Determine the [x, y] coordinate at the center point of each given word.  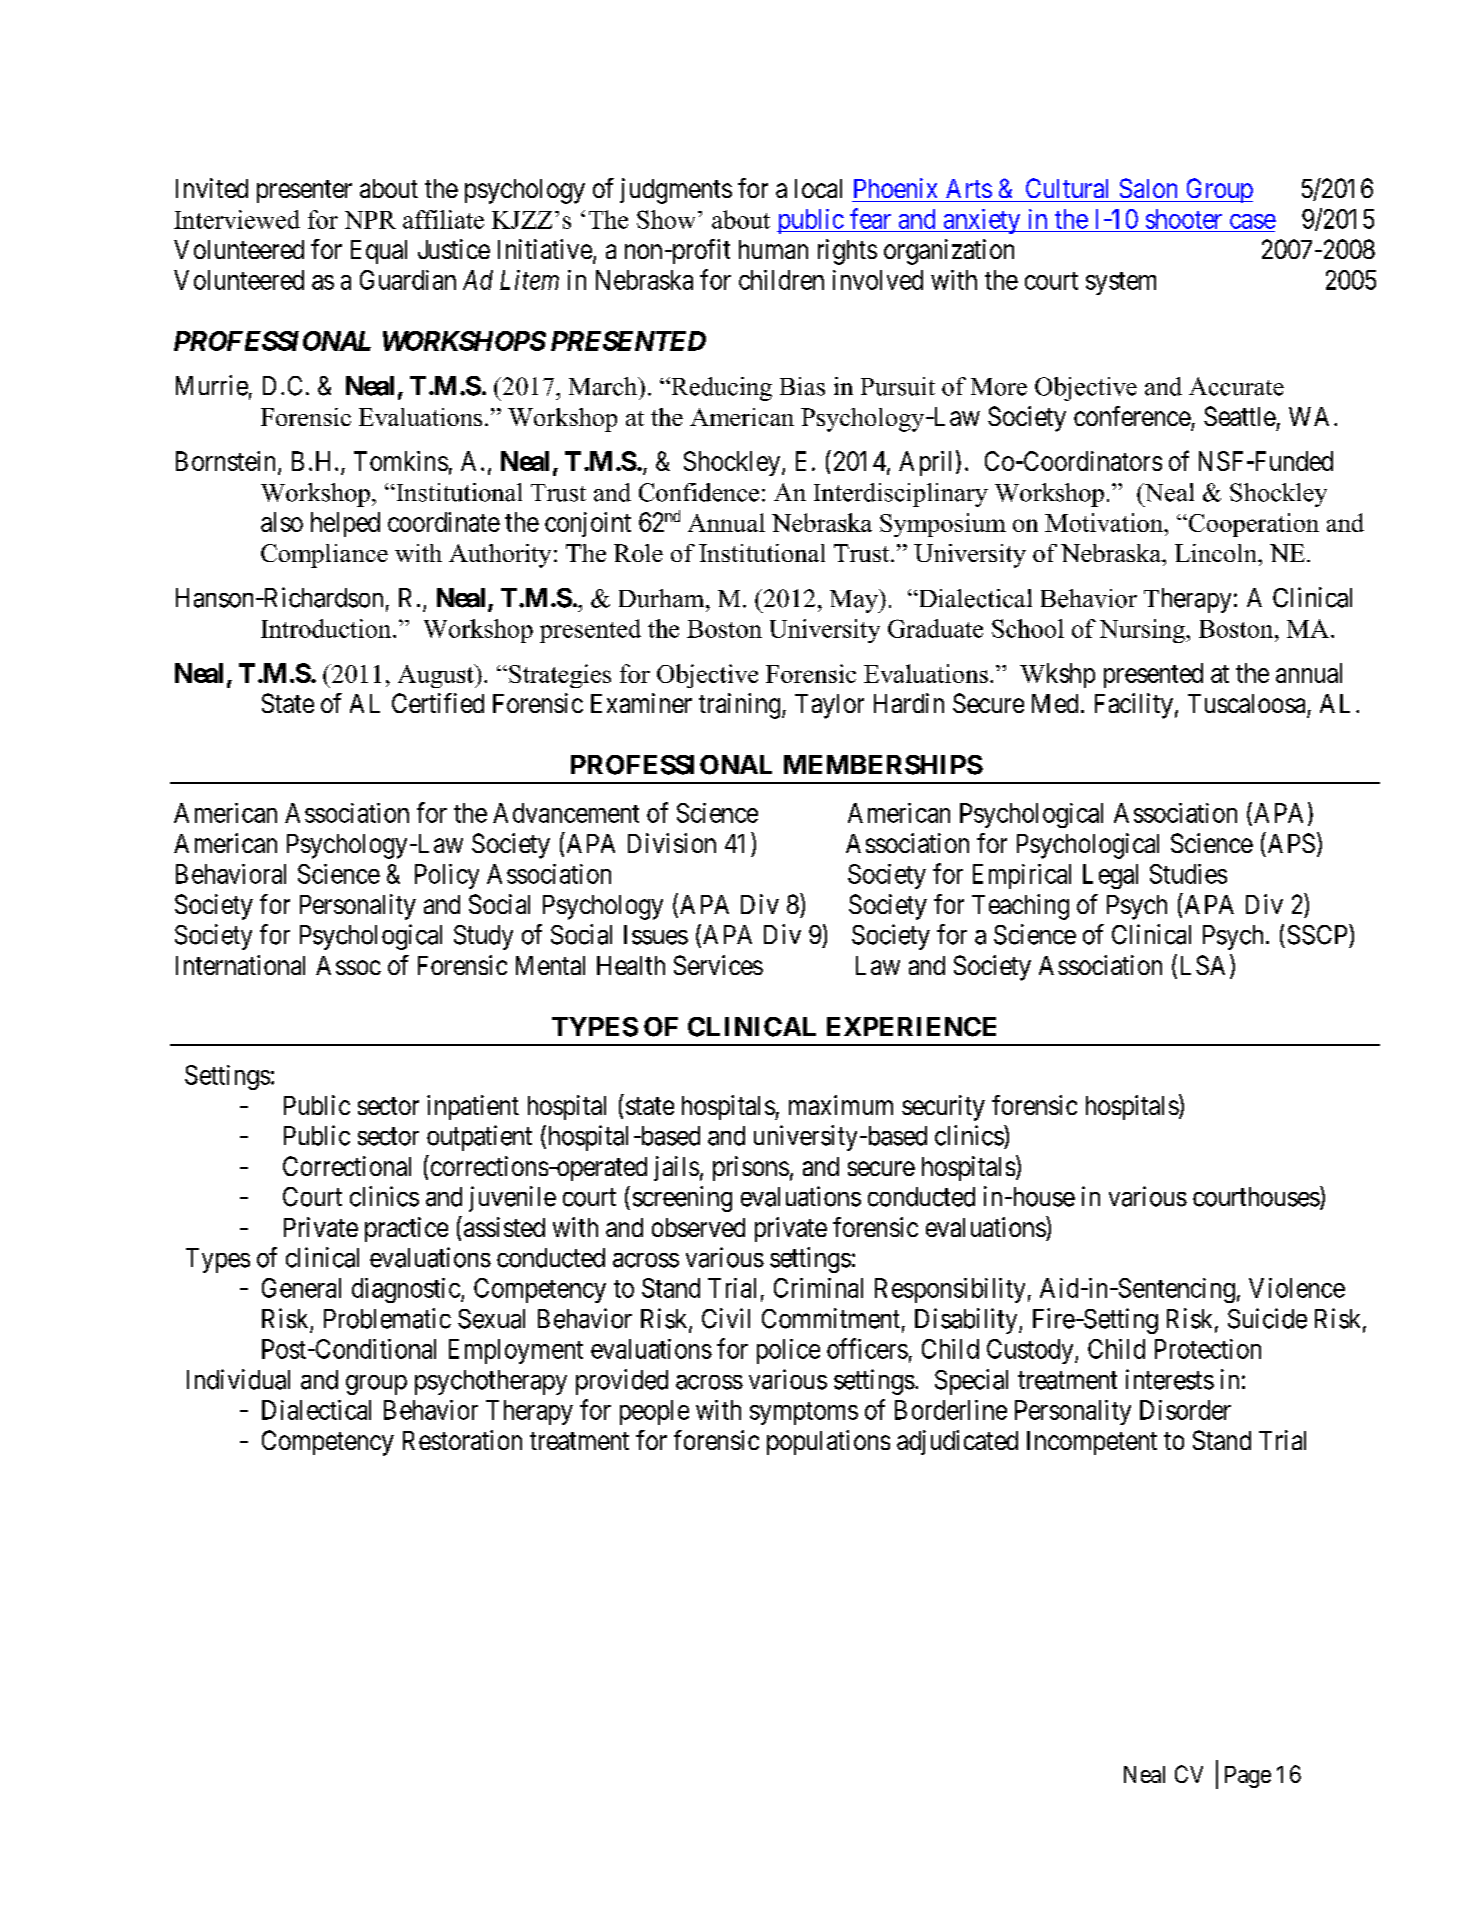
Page [1248, 1777]
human [773, 249]
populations [828, 1442]
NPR [370, 220]
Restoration [462, 1440]
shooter [1184, 219]
